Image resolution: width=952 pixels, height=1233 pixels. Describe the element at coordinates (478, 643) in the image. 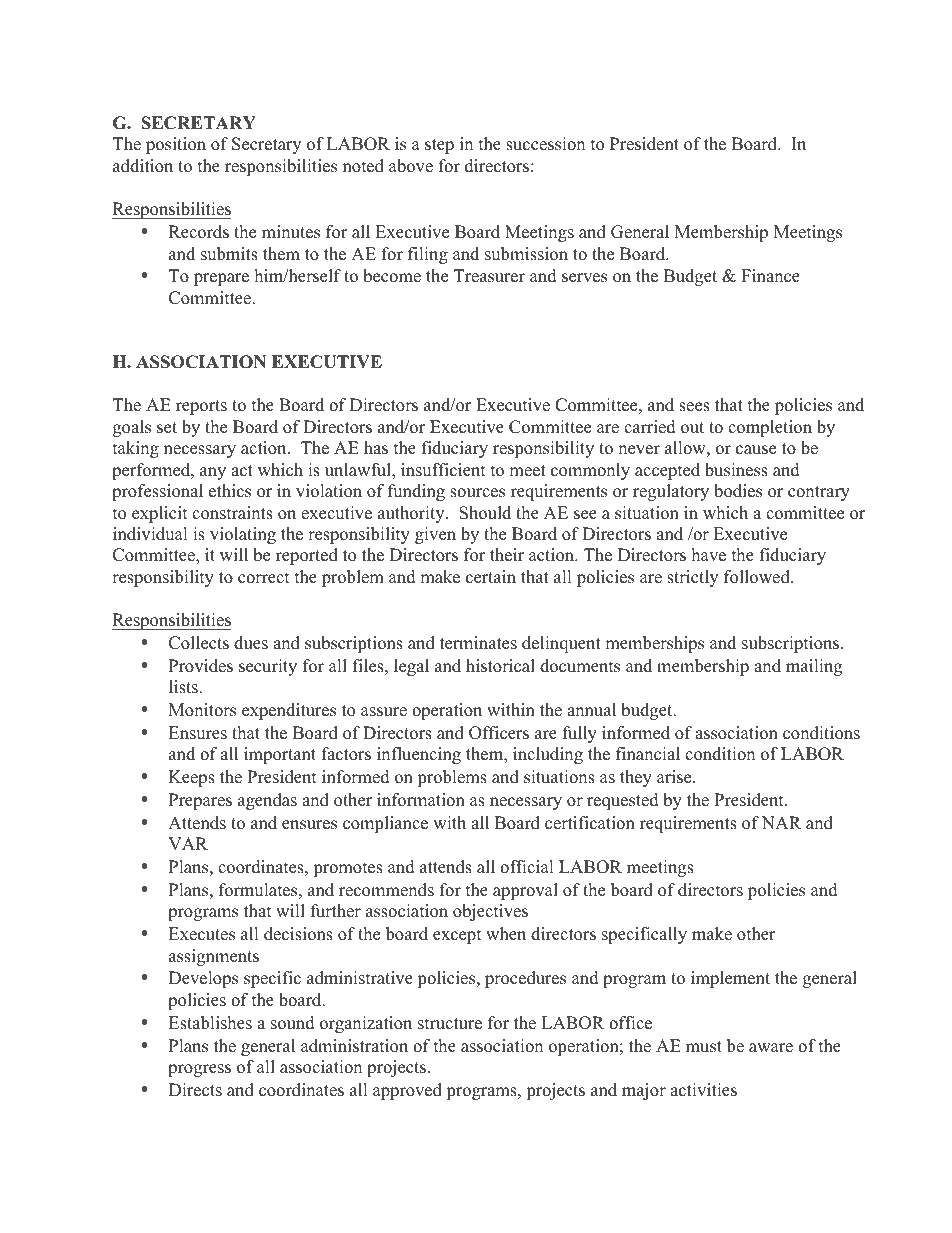

I see `terminates` at that location.
